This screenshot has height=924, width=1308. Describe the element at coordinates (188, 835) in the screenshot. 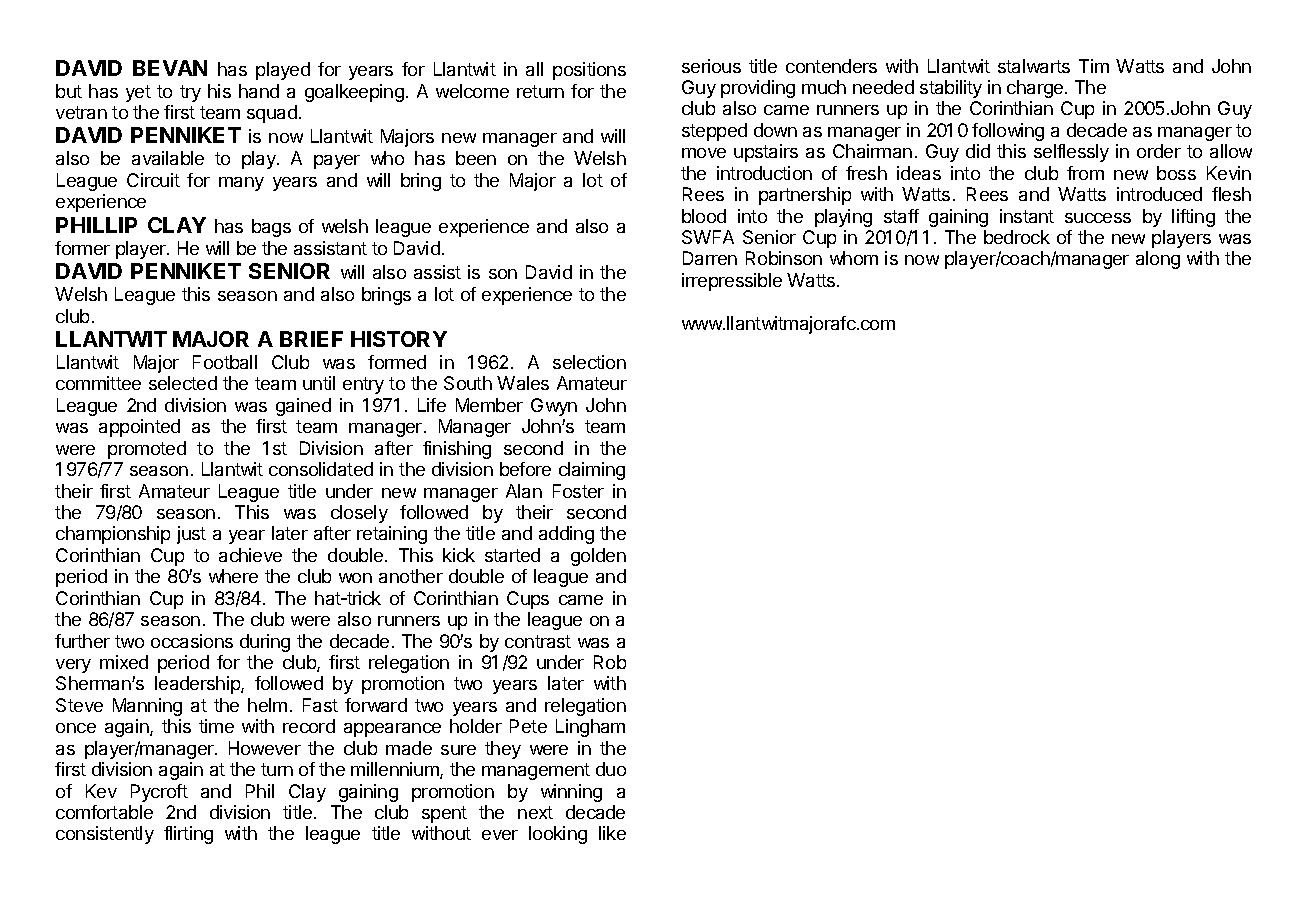

I see `flirting` at that location.
